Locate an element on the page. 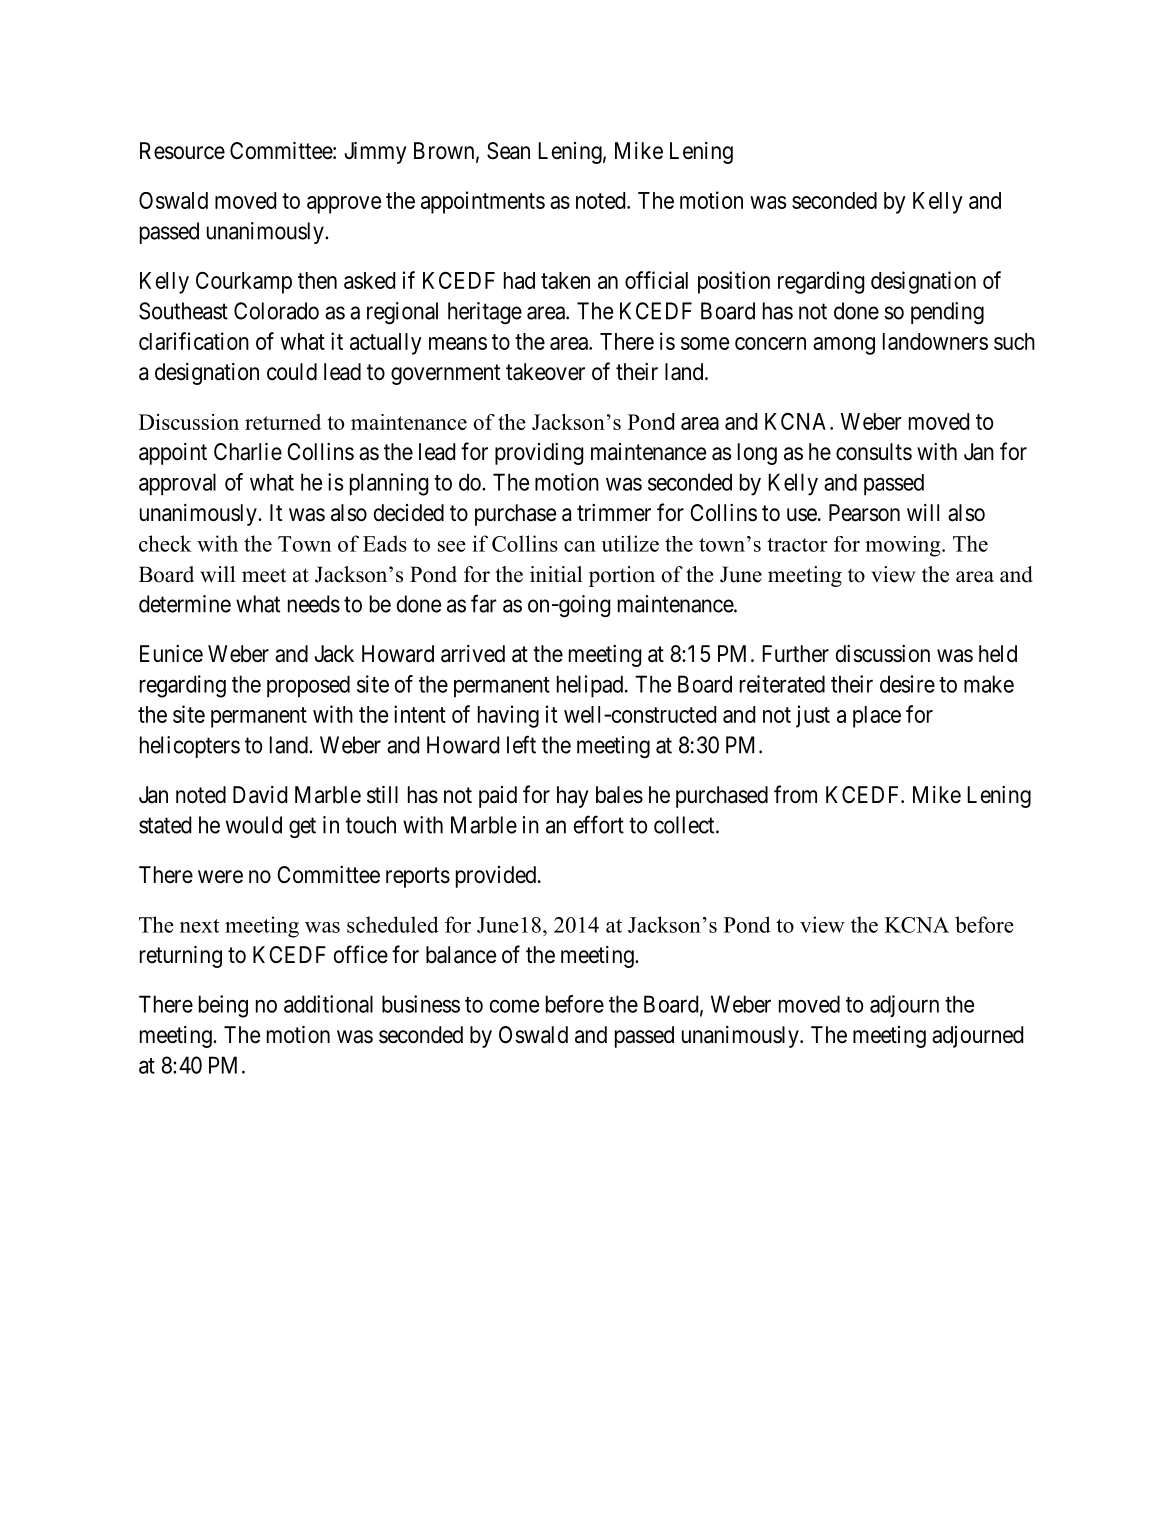 The height and width of the document is (1519, 1174). could is located at coordinates (292, 372).
